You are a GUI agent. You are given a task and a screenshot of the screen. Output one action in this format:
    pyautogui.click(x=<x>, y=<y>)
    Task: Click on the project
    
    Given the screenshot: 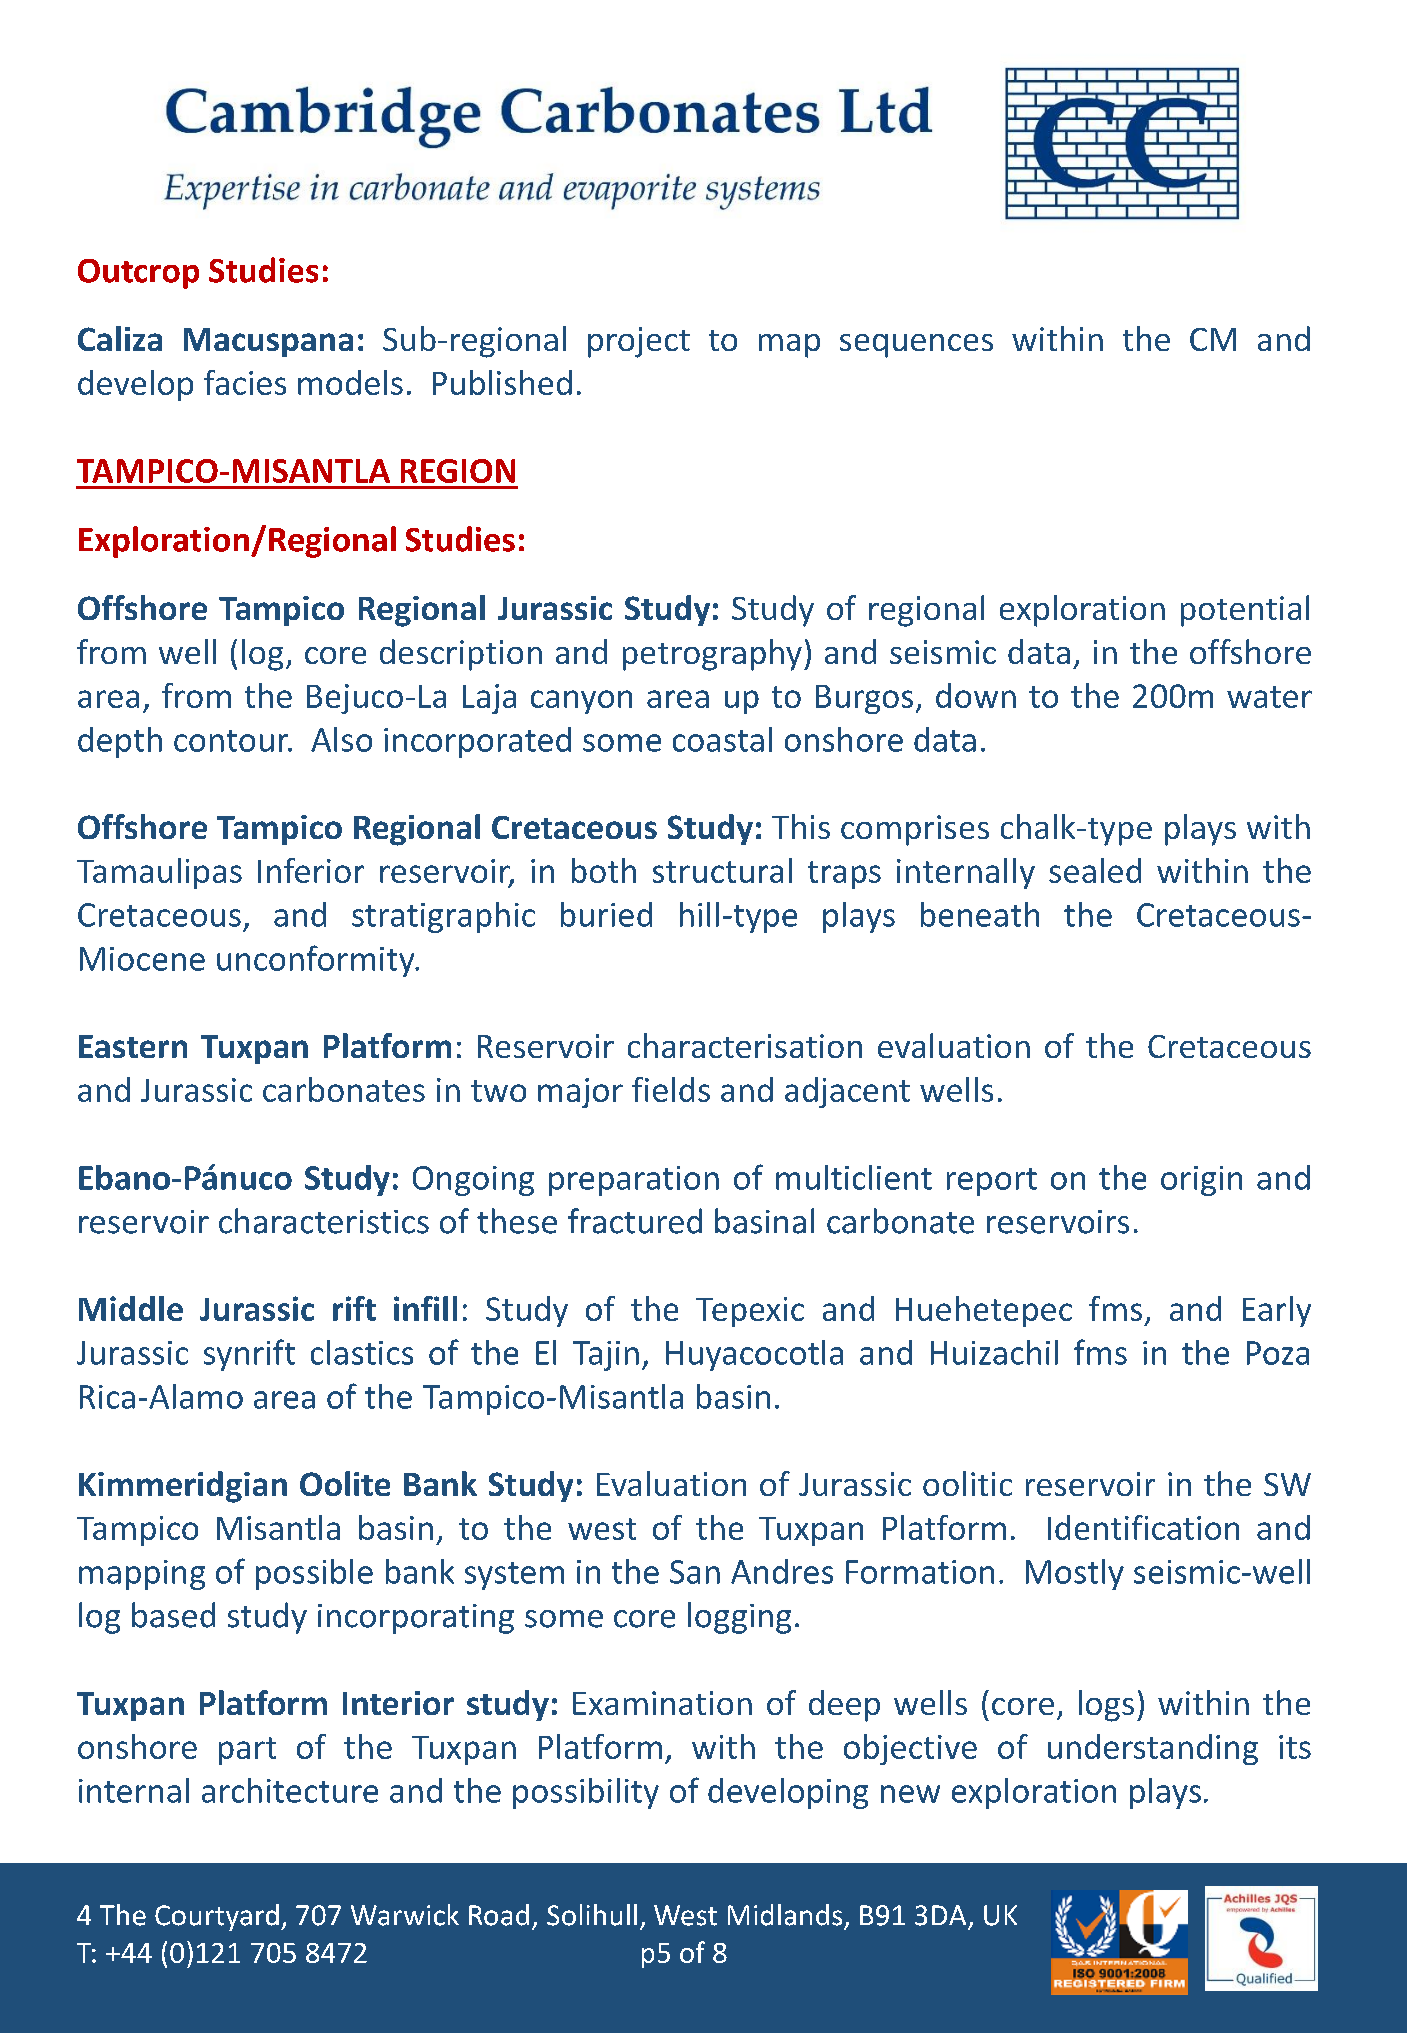 What is the action you would take?
    pyautogui.click(x=639, y=342)
